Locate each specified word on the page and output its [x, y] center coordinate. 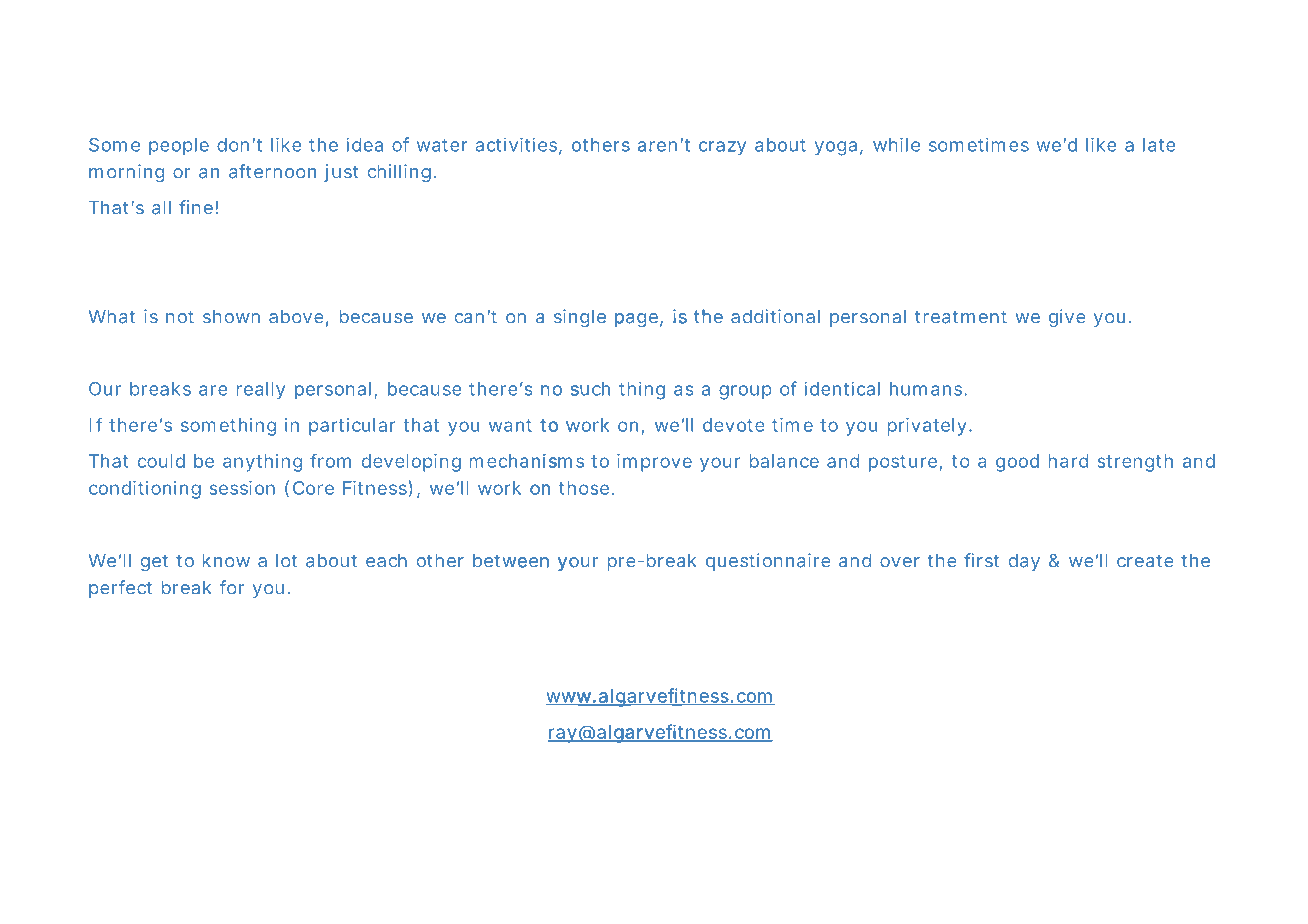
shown [231, 317]
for [232, 587]
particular [352, 427]
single [581, 319]
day [1024, 562]
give [1067, 318]
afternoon [272, 171]
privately [927, 427]
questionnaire [768, 562]
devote [734, 425]
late [1159, 145]
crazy [722, 148]
